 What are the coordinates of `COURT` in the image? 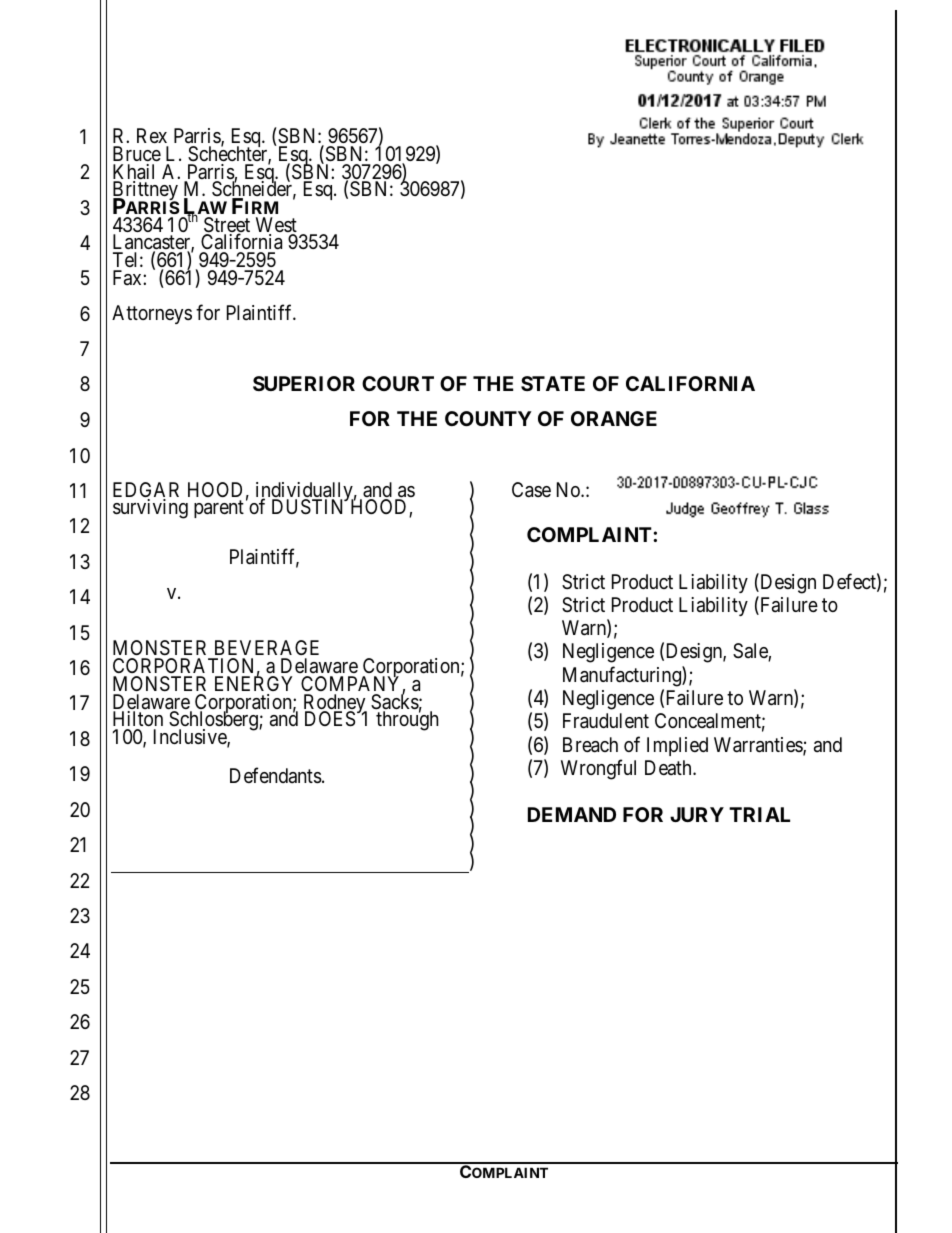 It's located at (398, 383).
